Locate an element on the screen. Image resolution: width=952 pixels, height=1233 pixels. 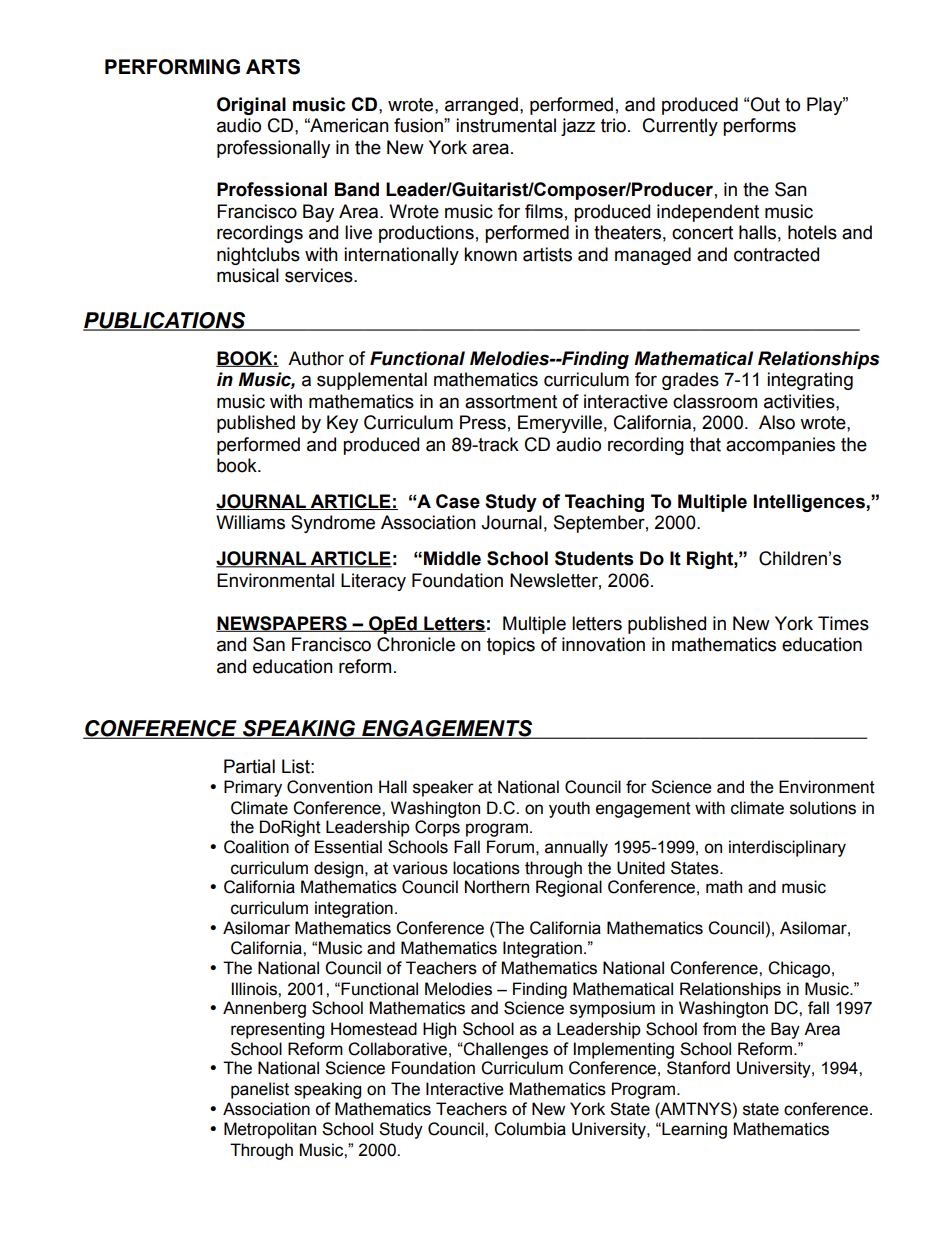
Stanford is located at coordinates (698, 1068).
